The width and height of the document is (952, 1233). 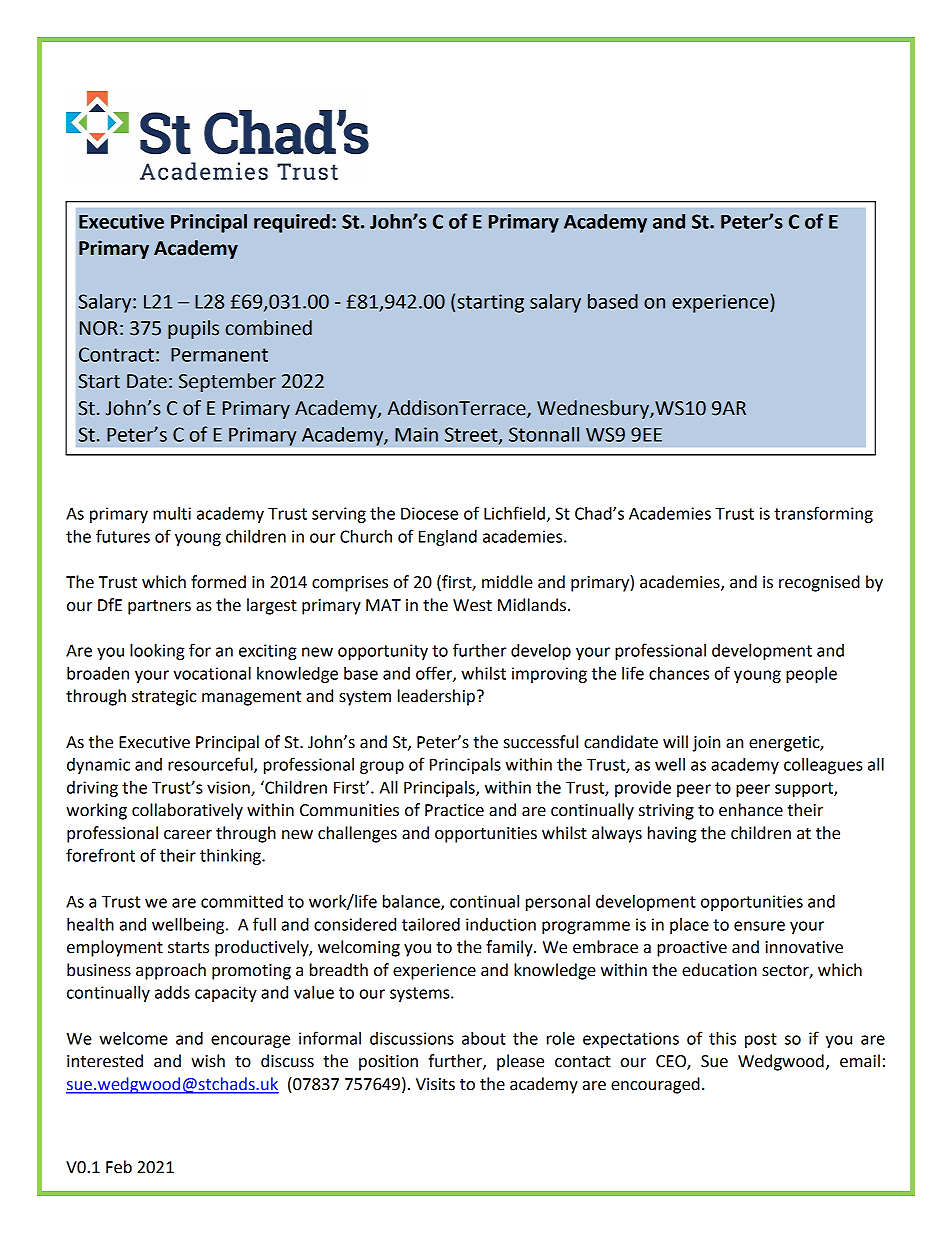 What do you see at coordinates (819, 583) in the document?
I see `recognised` at bounding box center [819, 583].
